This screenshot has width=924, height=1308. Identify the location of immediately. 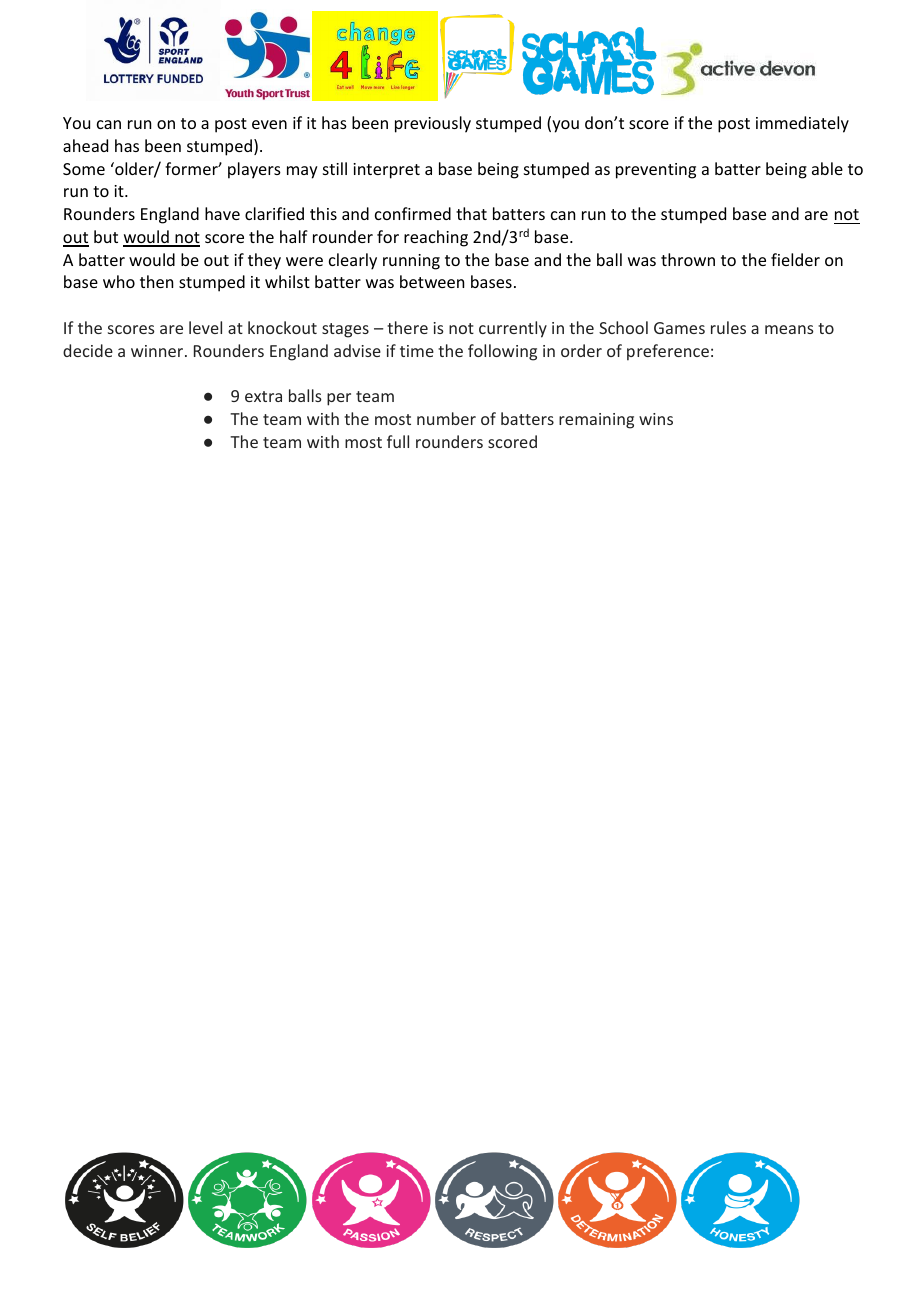
(802, 124).
